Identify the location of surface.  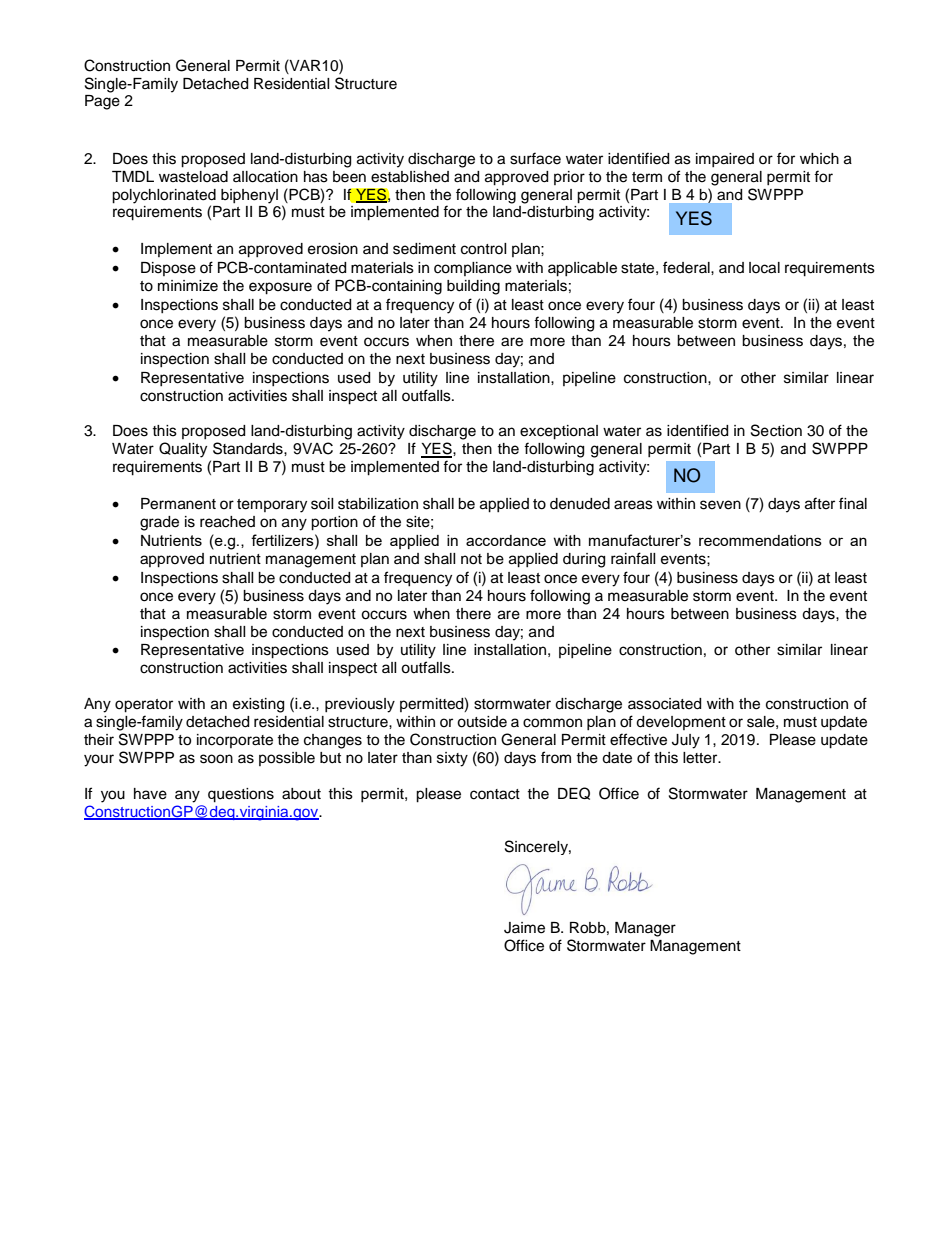
(535, 158).
